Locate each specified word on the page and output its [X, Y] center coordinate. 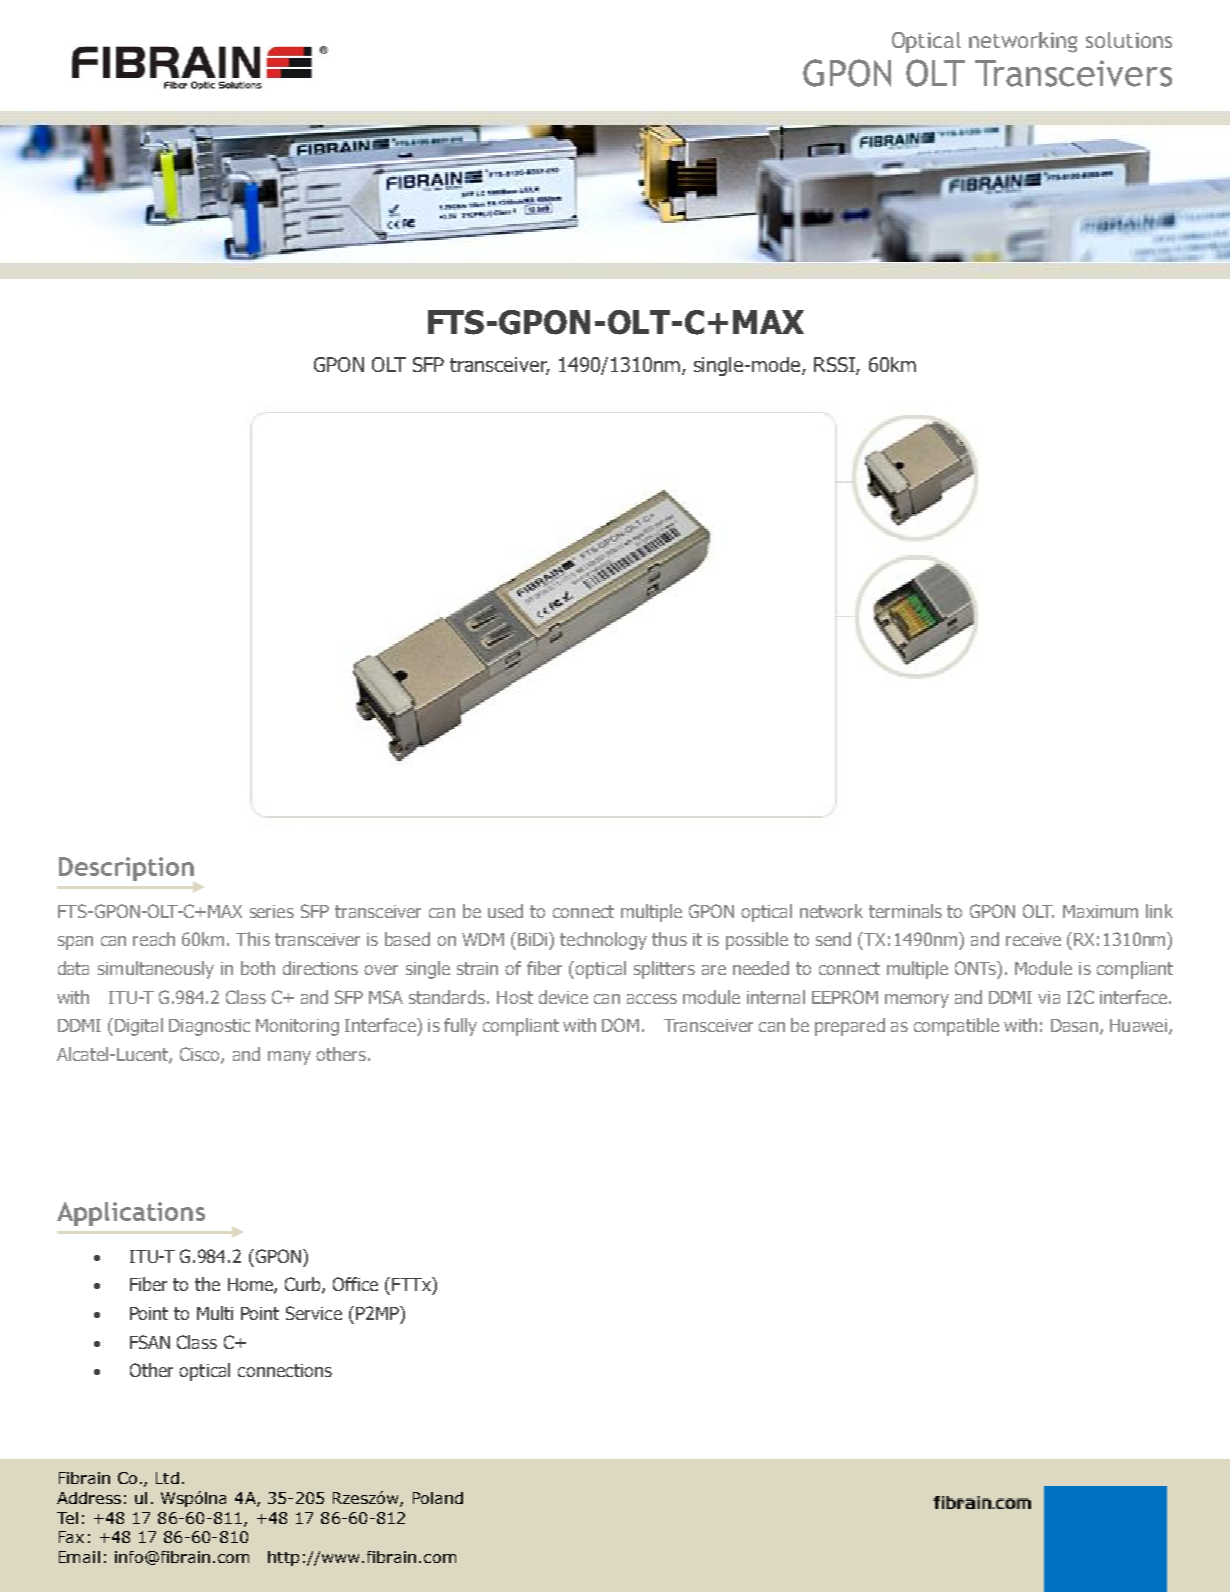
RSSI [835, 366]
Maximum [1100, 911]
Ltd [167, 1478]
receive [1033, 939]
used [505, 911]
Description [126, 869]
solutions [1129, 40]
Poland [438, 1498]
